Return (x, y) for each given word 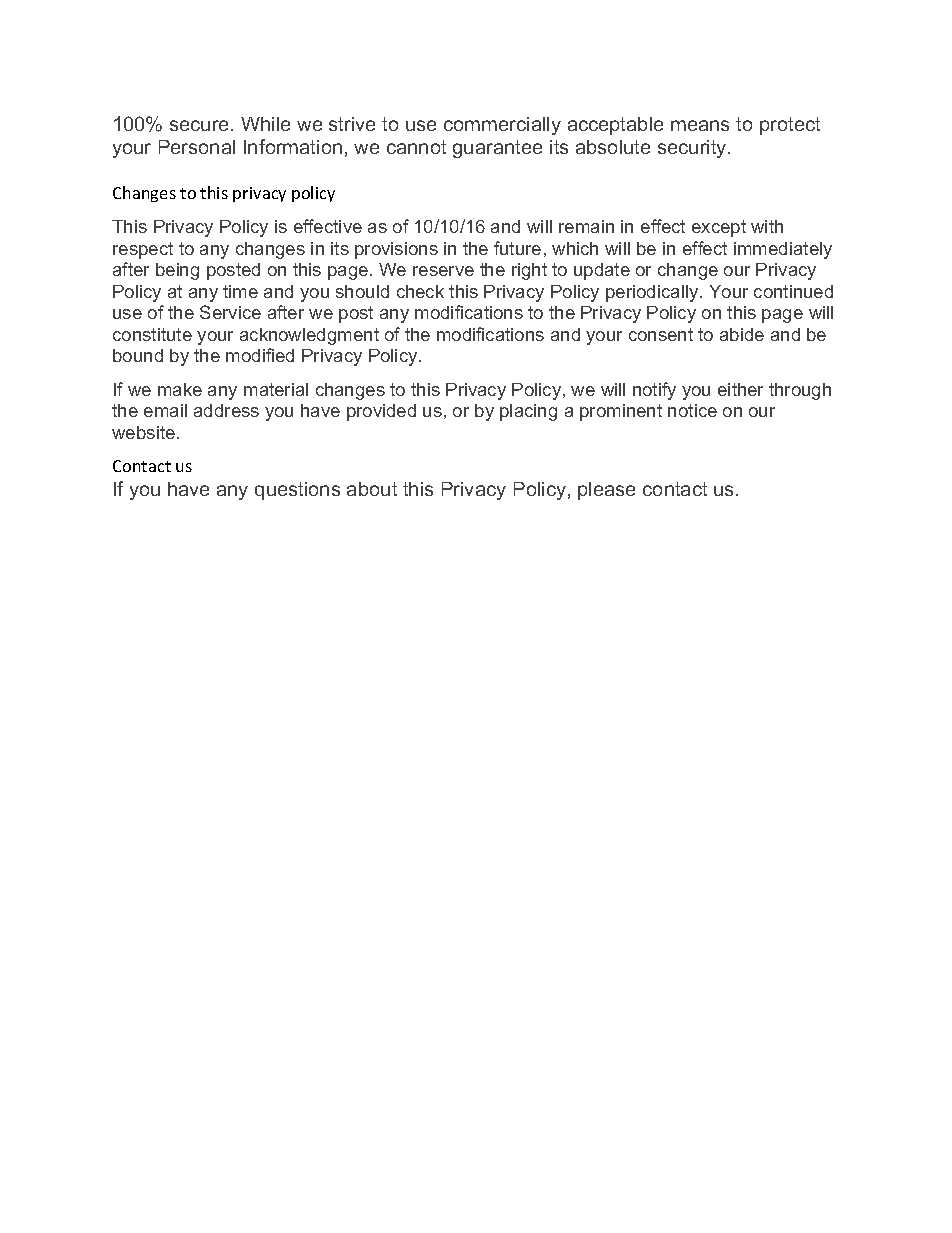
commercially (502, 126)
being (177, 271)
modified (260, 355)
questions (297, 491)
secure (201, 125)
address (226, 410)
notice (692, 410)
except (719, 228)
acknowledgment (309, 336)
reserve (443, 271)
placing (528, 412)
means (700, 125)
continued (793, 291)
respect (143, 250)
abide (742, 334)
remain (586, 226)
